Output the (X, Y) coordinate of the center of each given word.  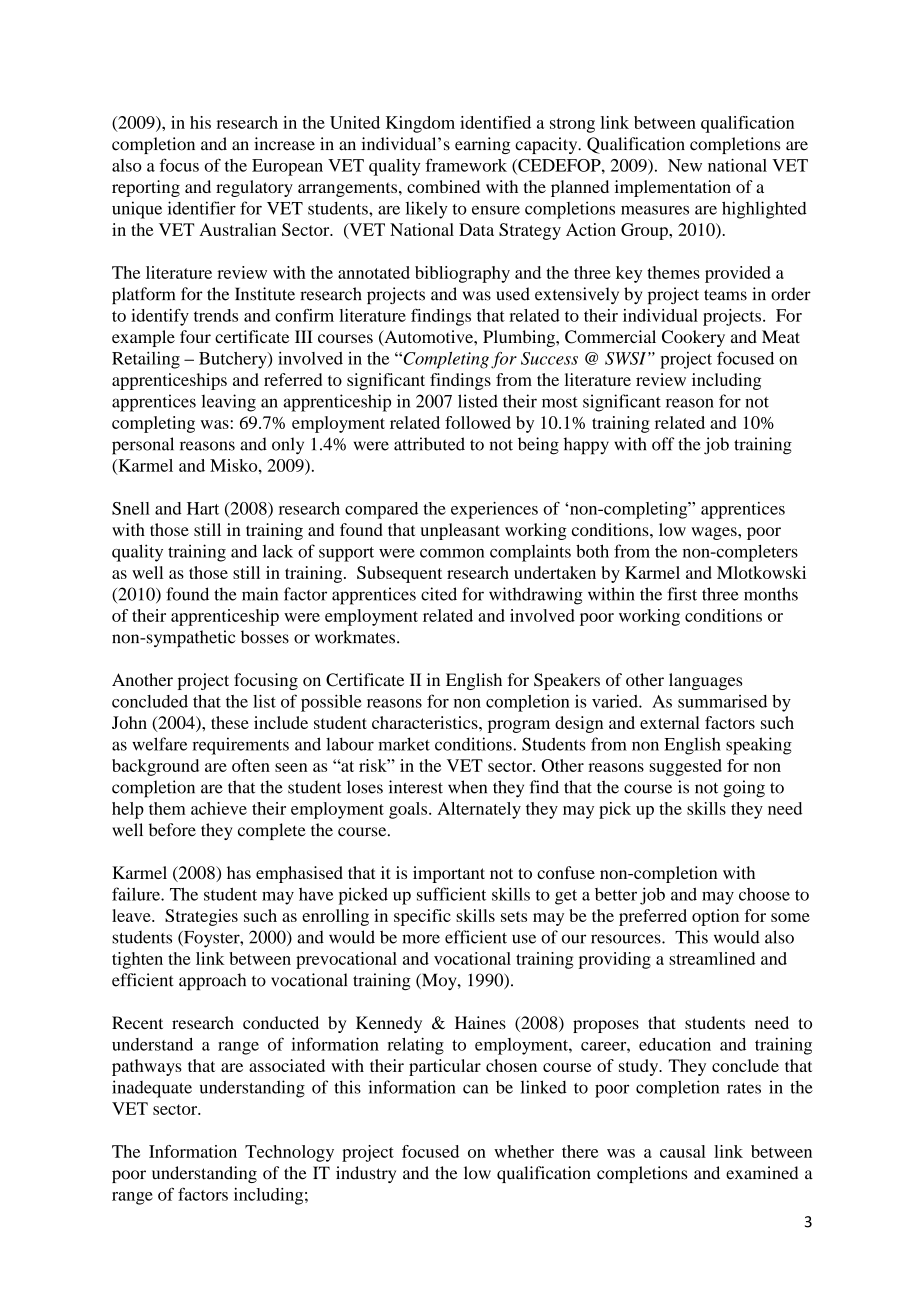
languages (705, 681)
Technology (289, 1153)
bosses (265, 637)
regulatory (254, 188)
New (685, 165)
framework (466, 165)
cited (439, 594)
